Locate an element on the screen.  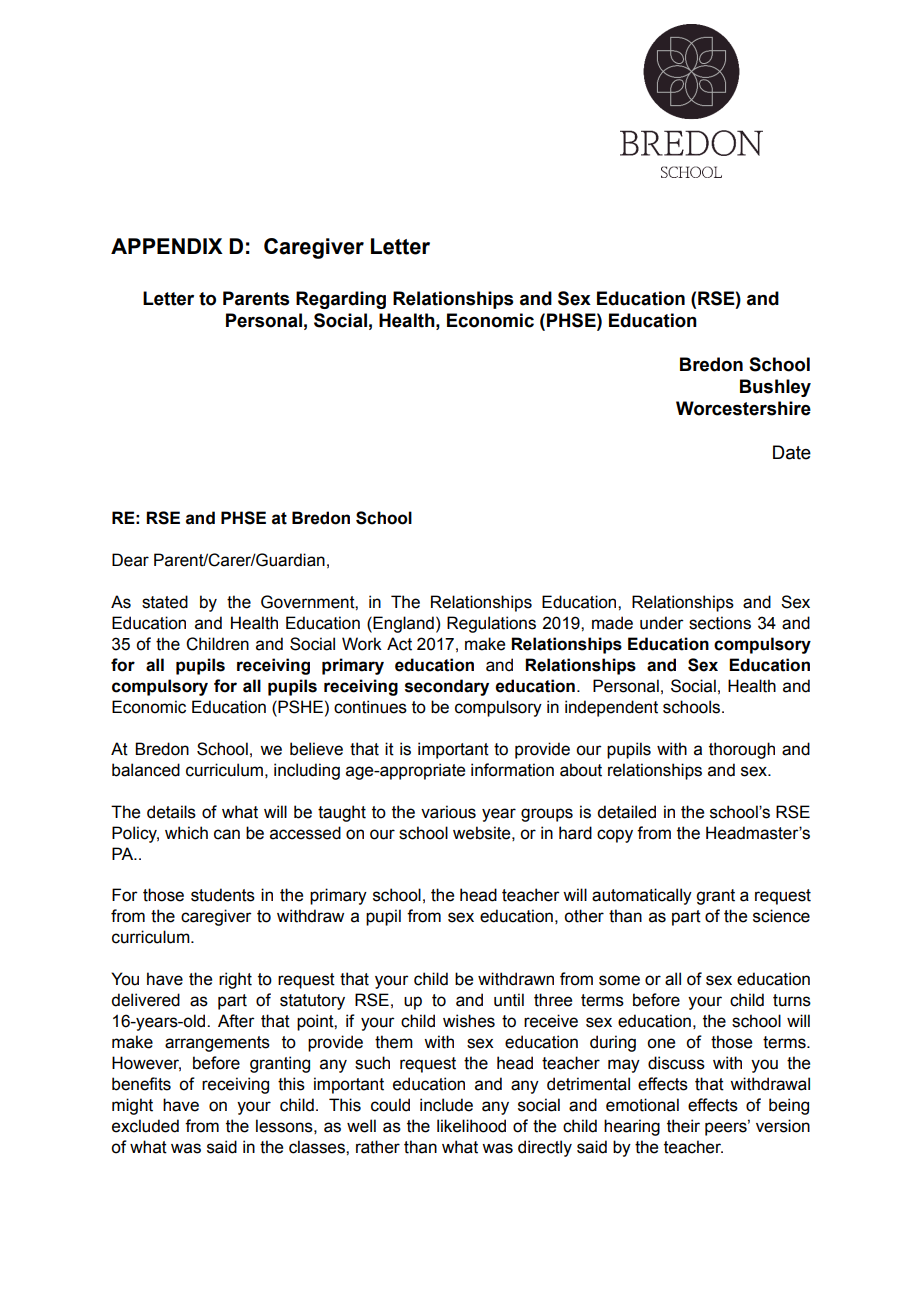
Worcestershire is located at coordinates (743, 408).
